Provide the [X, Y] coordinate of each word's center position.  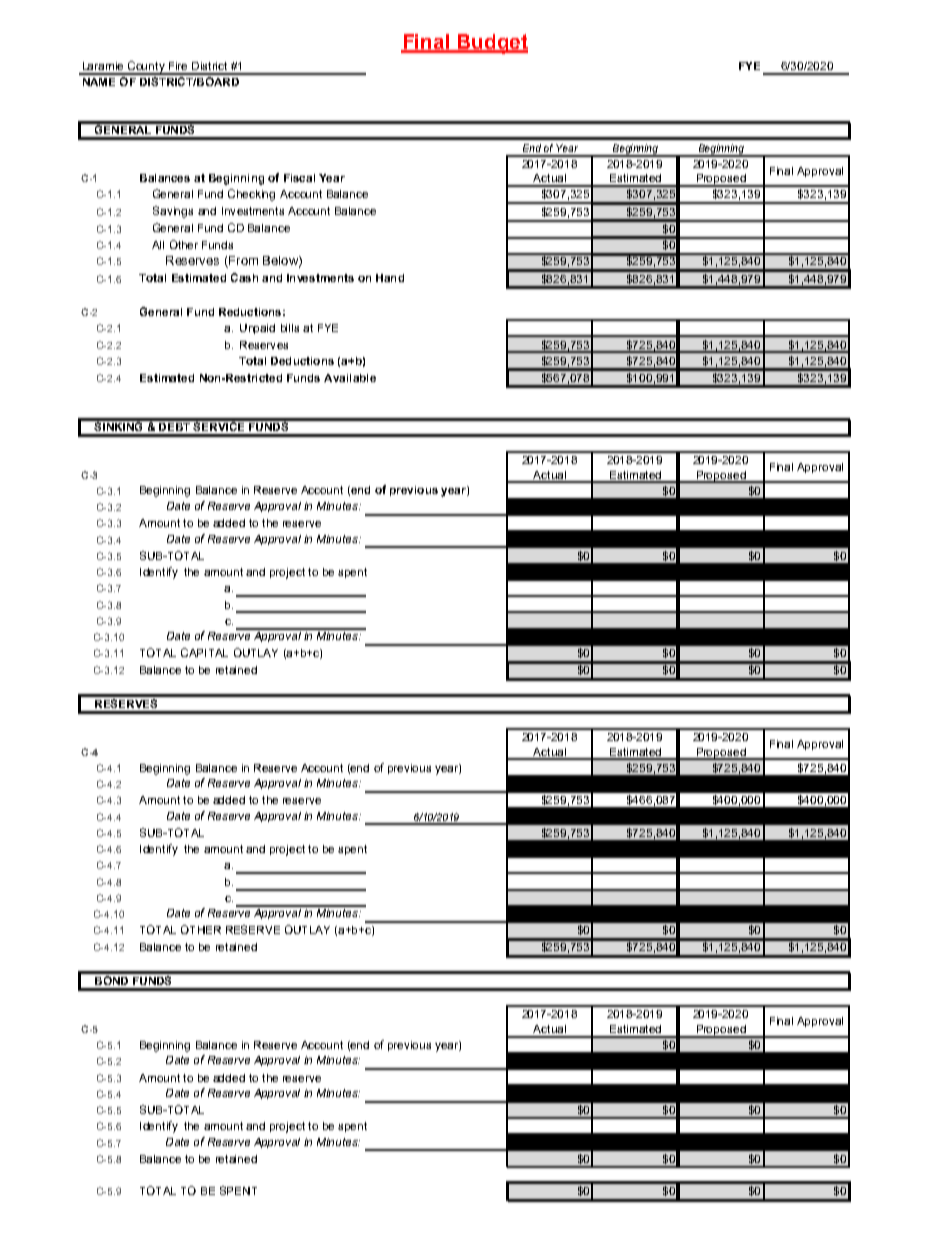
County [146, 68]
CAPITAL [204, 652]
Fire [178, 66]
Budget [491, 44]
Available [350, 378]
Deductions [302, 361]
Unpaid [257, 329]
